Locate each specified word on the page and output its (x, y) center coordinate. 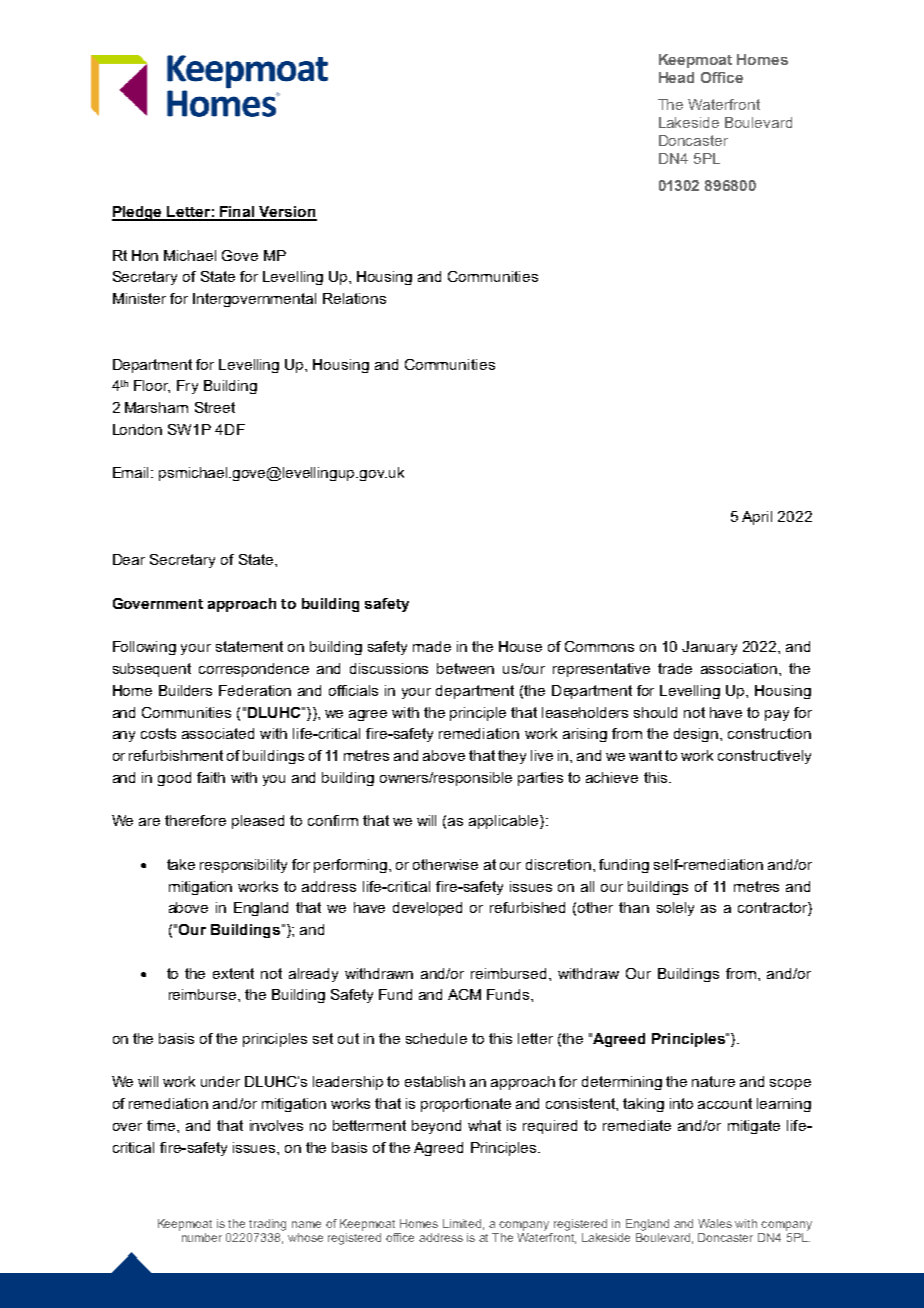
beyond (436, 1127)
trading (267, 1225)
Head (676, 77)
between (465, 668)
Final (237, 213)
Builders (185, 690)
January (709, 648)
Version (287, 213)
